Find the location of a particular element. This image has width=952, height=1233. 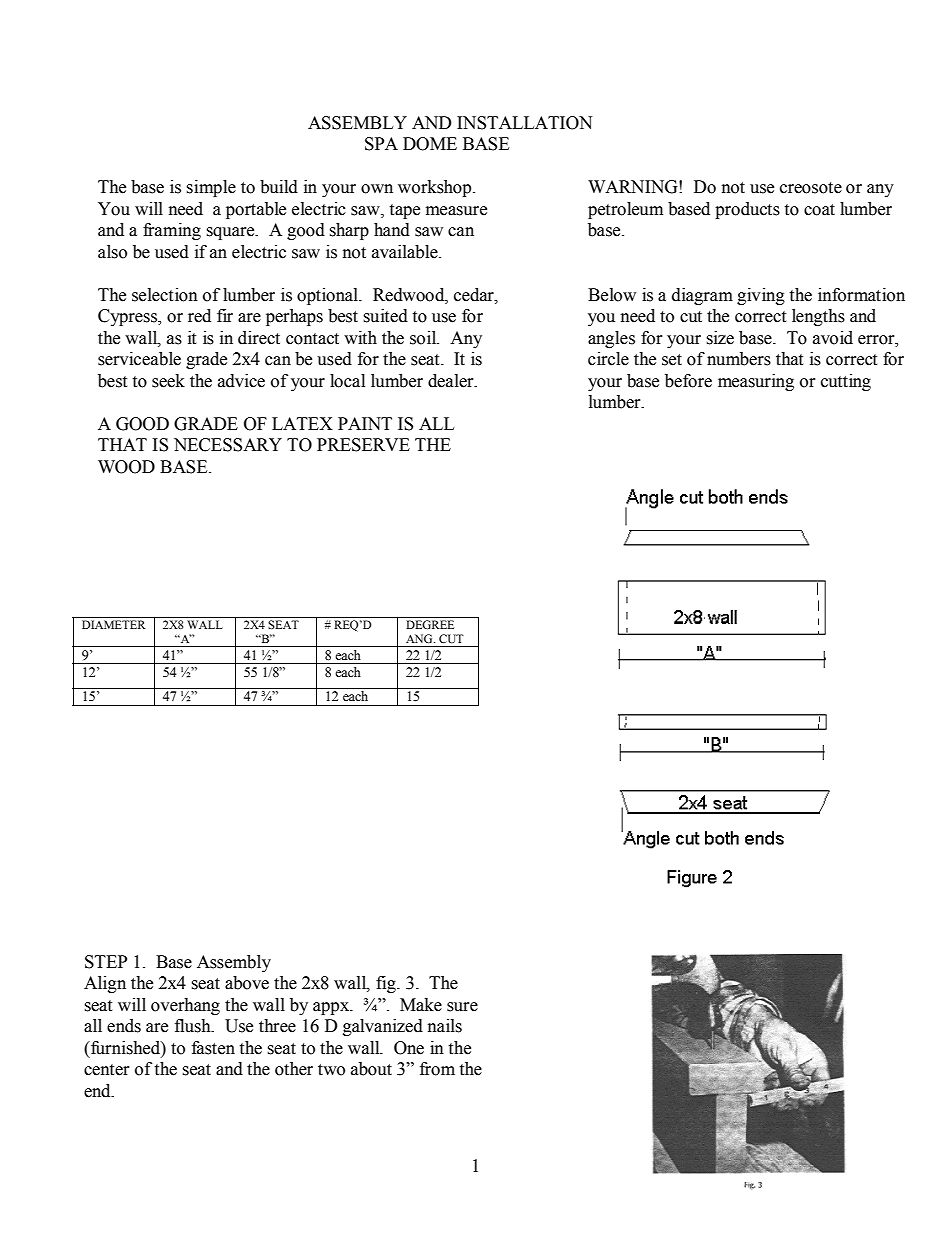

fasten is located at coordinates (213, 1048).
